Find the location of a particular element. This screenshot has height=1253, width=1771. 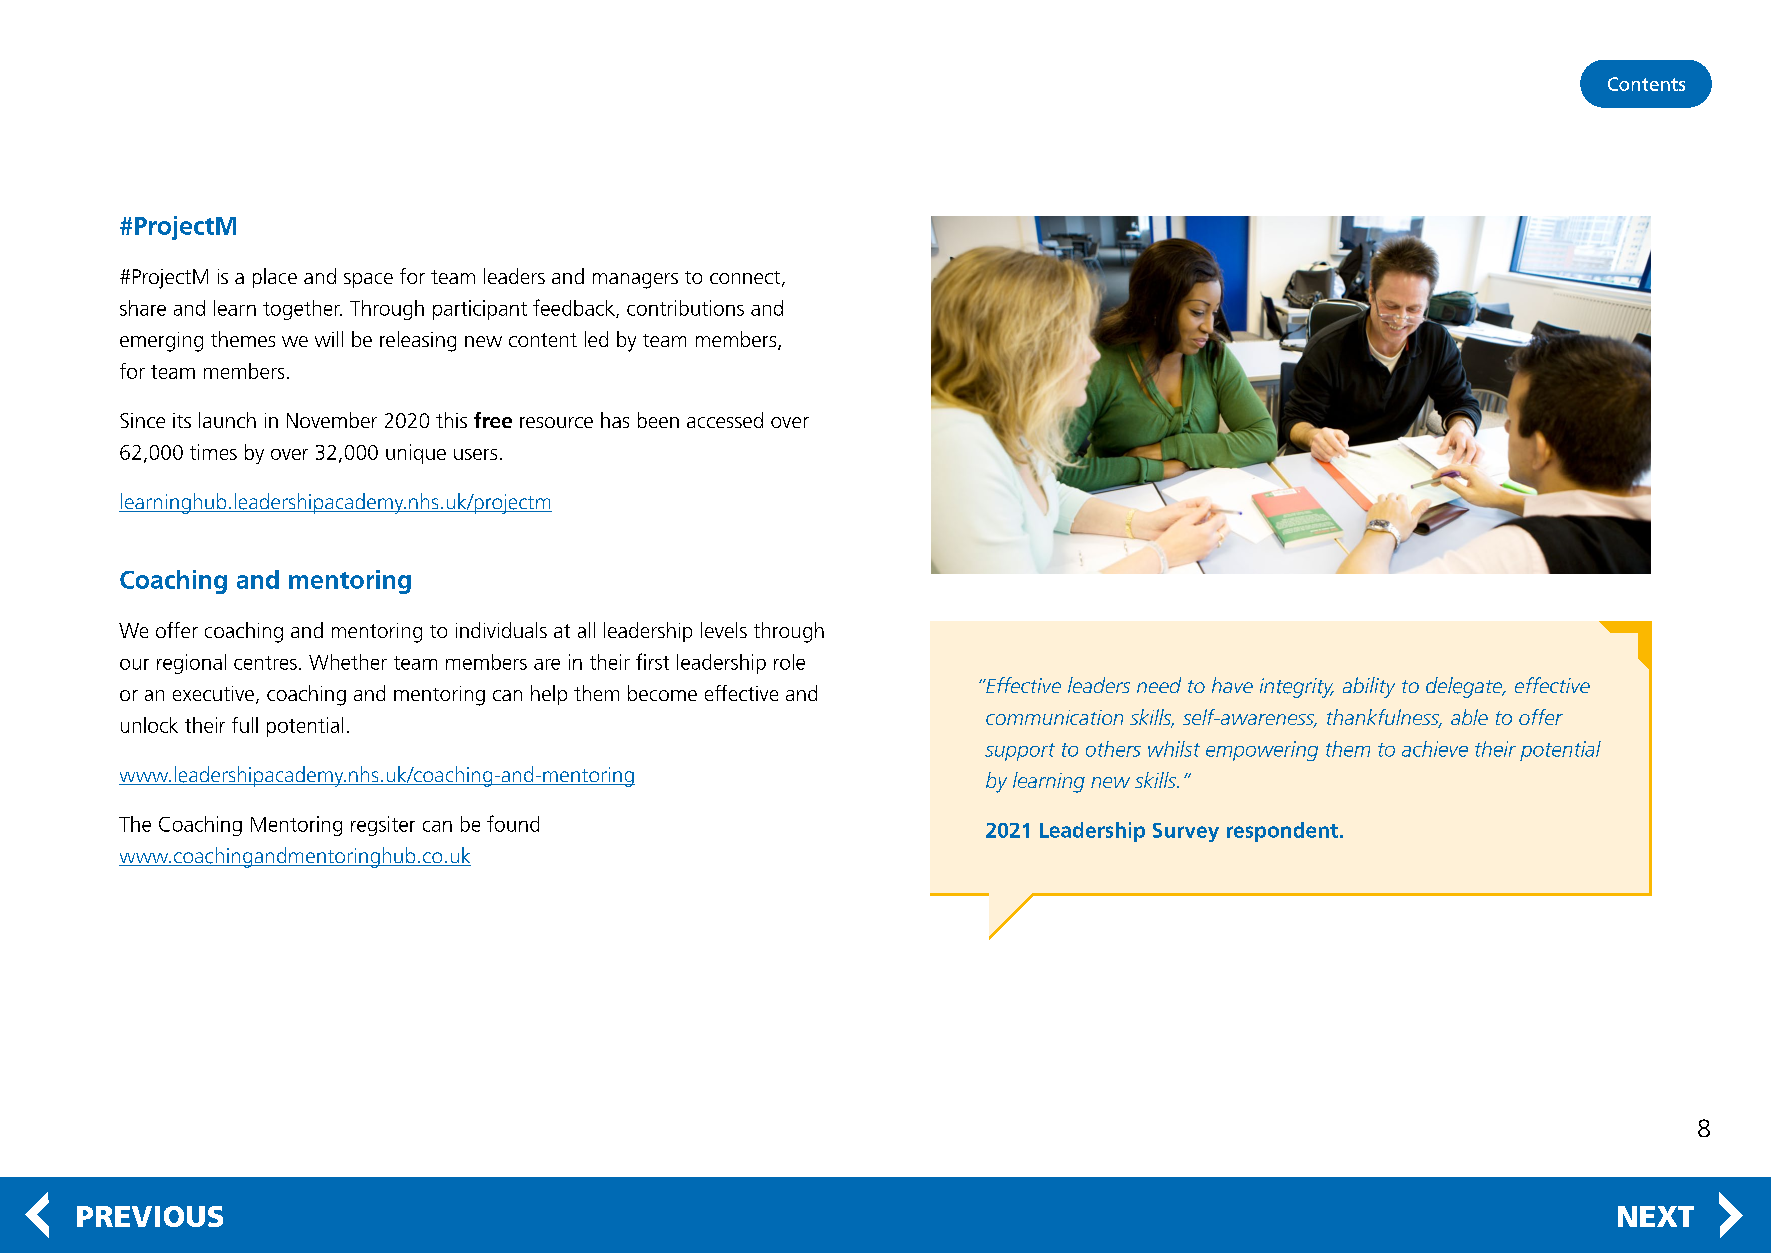

accessed is located at coordinates (725, 420).
